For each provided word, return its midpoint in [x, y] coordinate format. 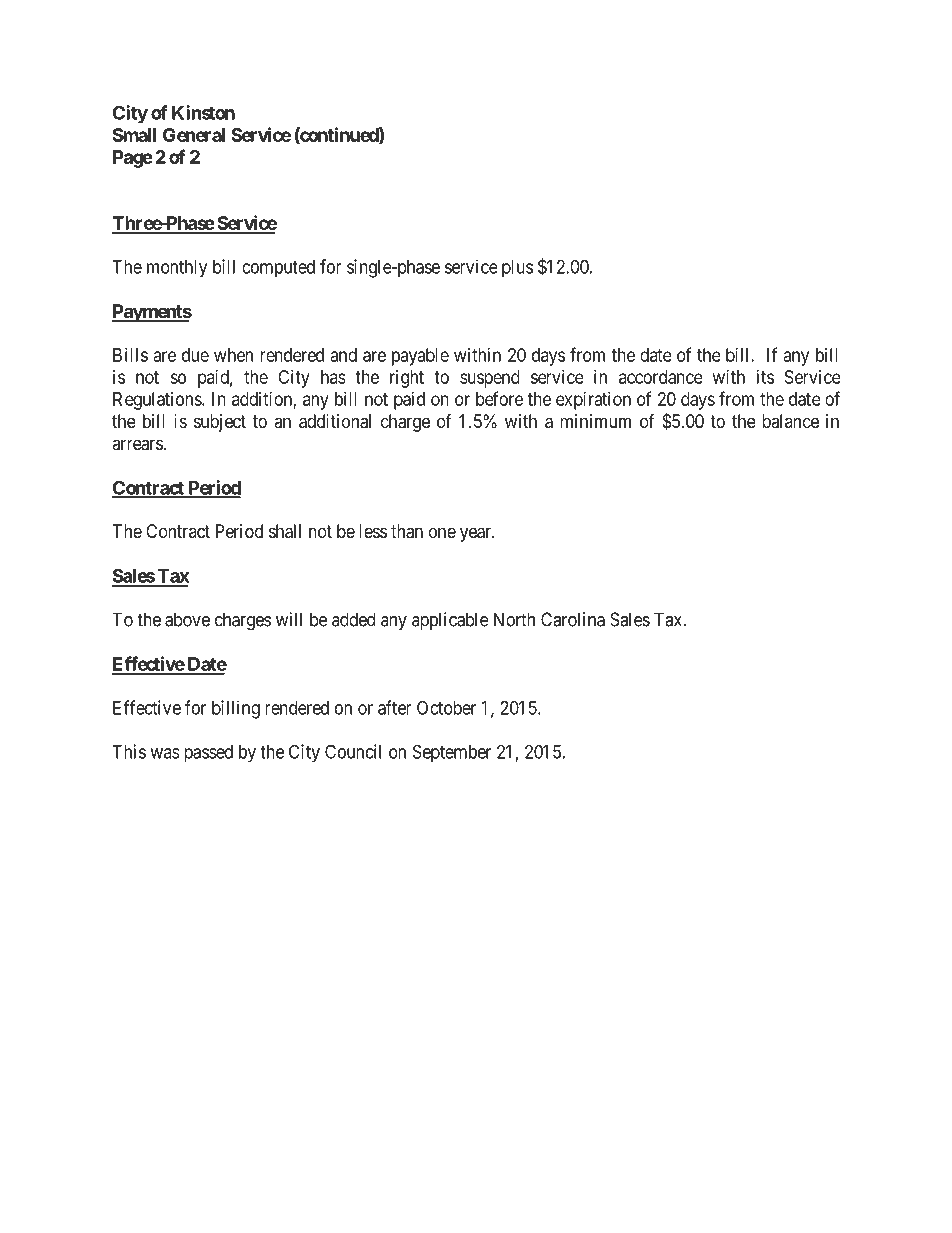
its [765, 377]
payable [420, 357]
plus [517, 269]
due [195, 355]
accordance [661, 377]
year [476, 534]
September [452, 753]
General [194, 135]
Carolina [573, 619]
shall [285, 531]
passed [208, 754]
